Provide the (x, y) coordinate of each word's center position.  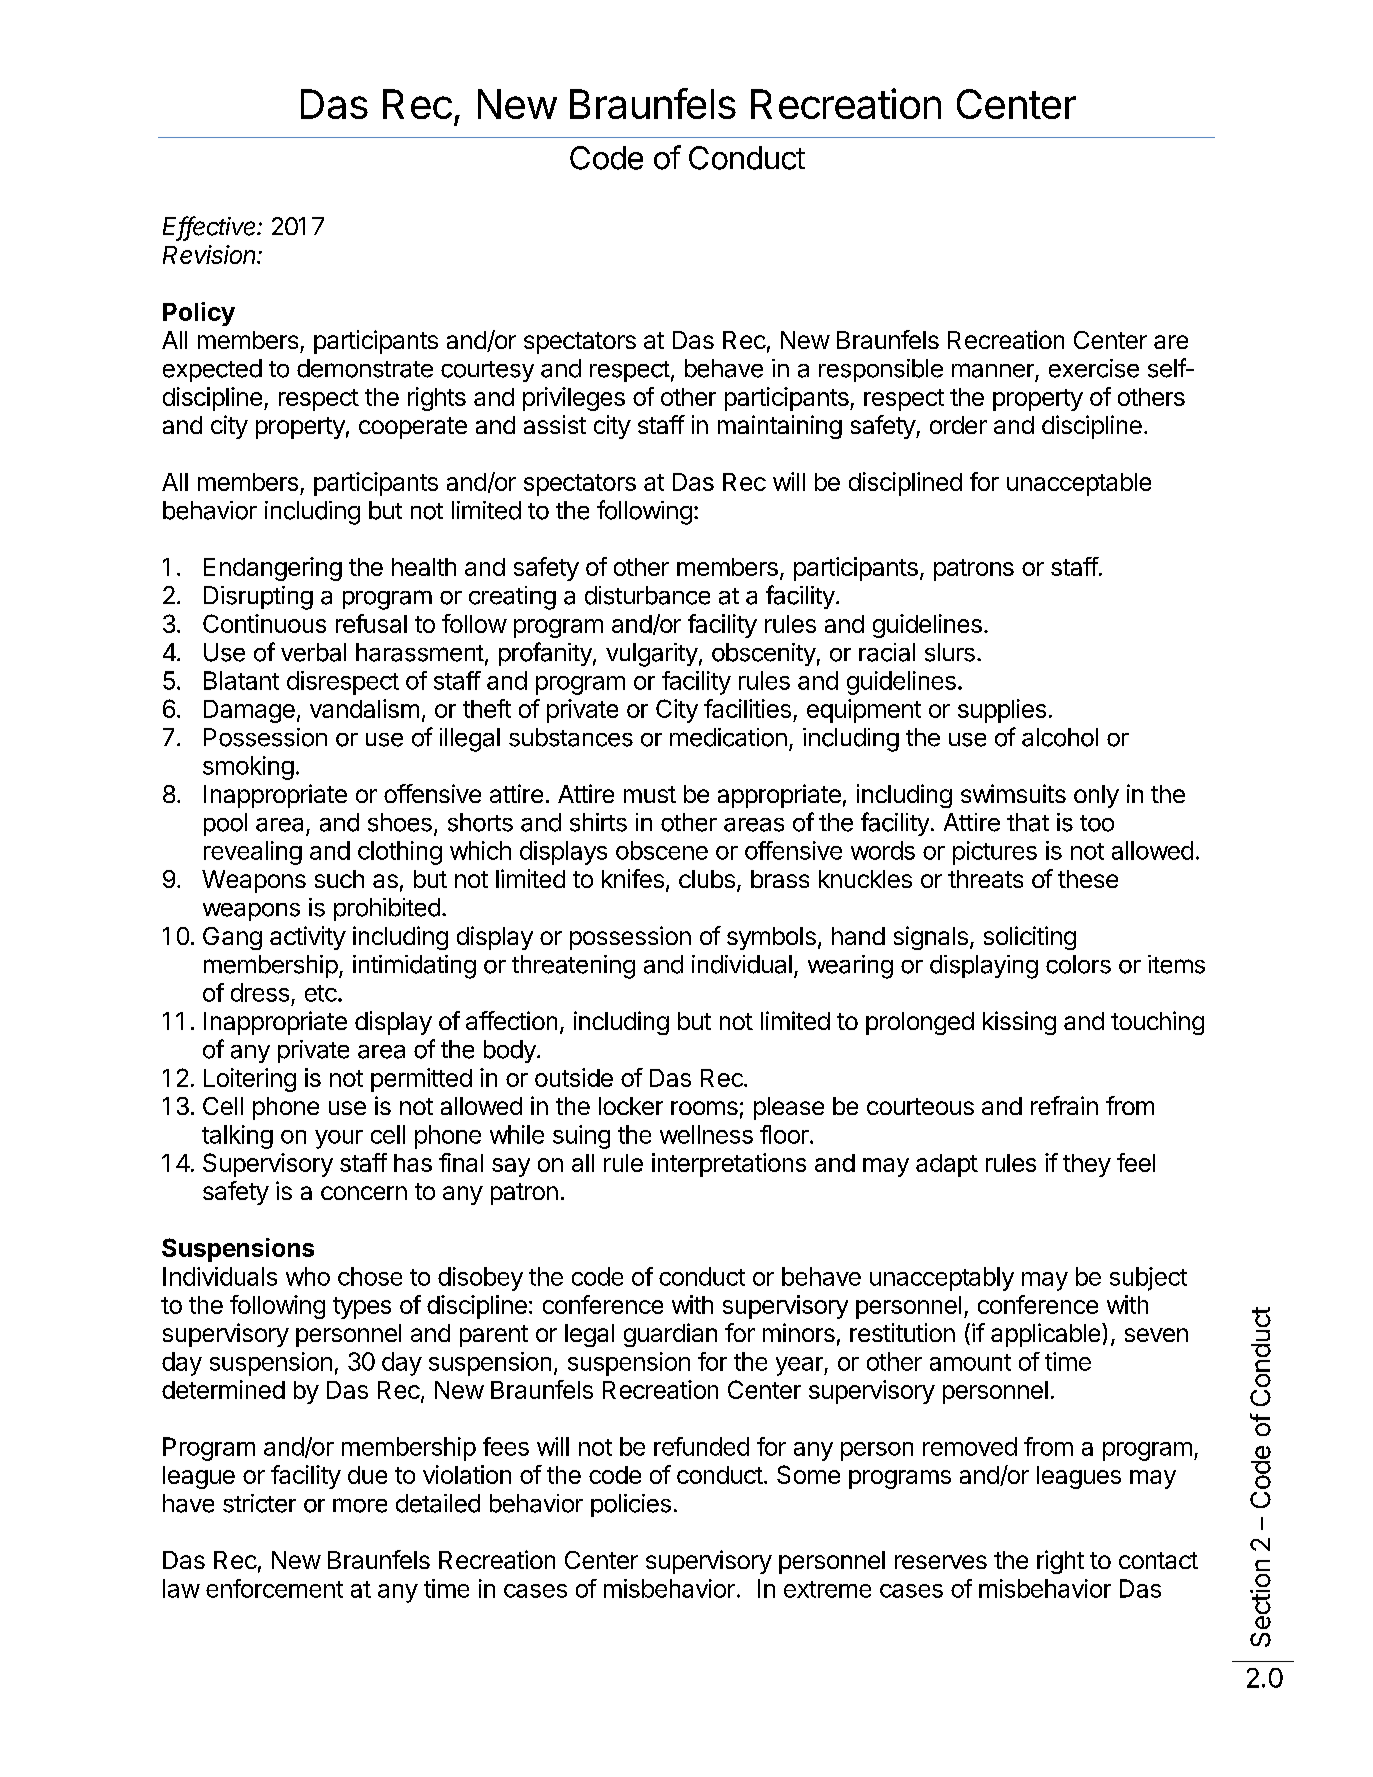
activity (308, 938)
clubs (707, 879)
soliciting (1030, 938)
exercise (1094, 368)
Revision (211, 254)
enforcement (274, 1588)
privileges (574, 399)
